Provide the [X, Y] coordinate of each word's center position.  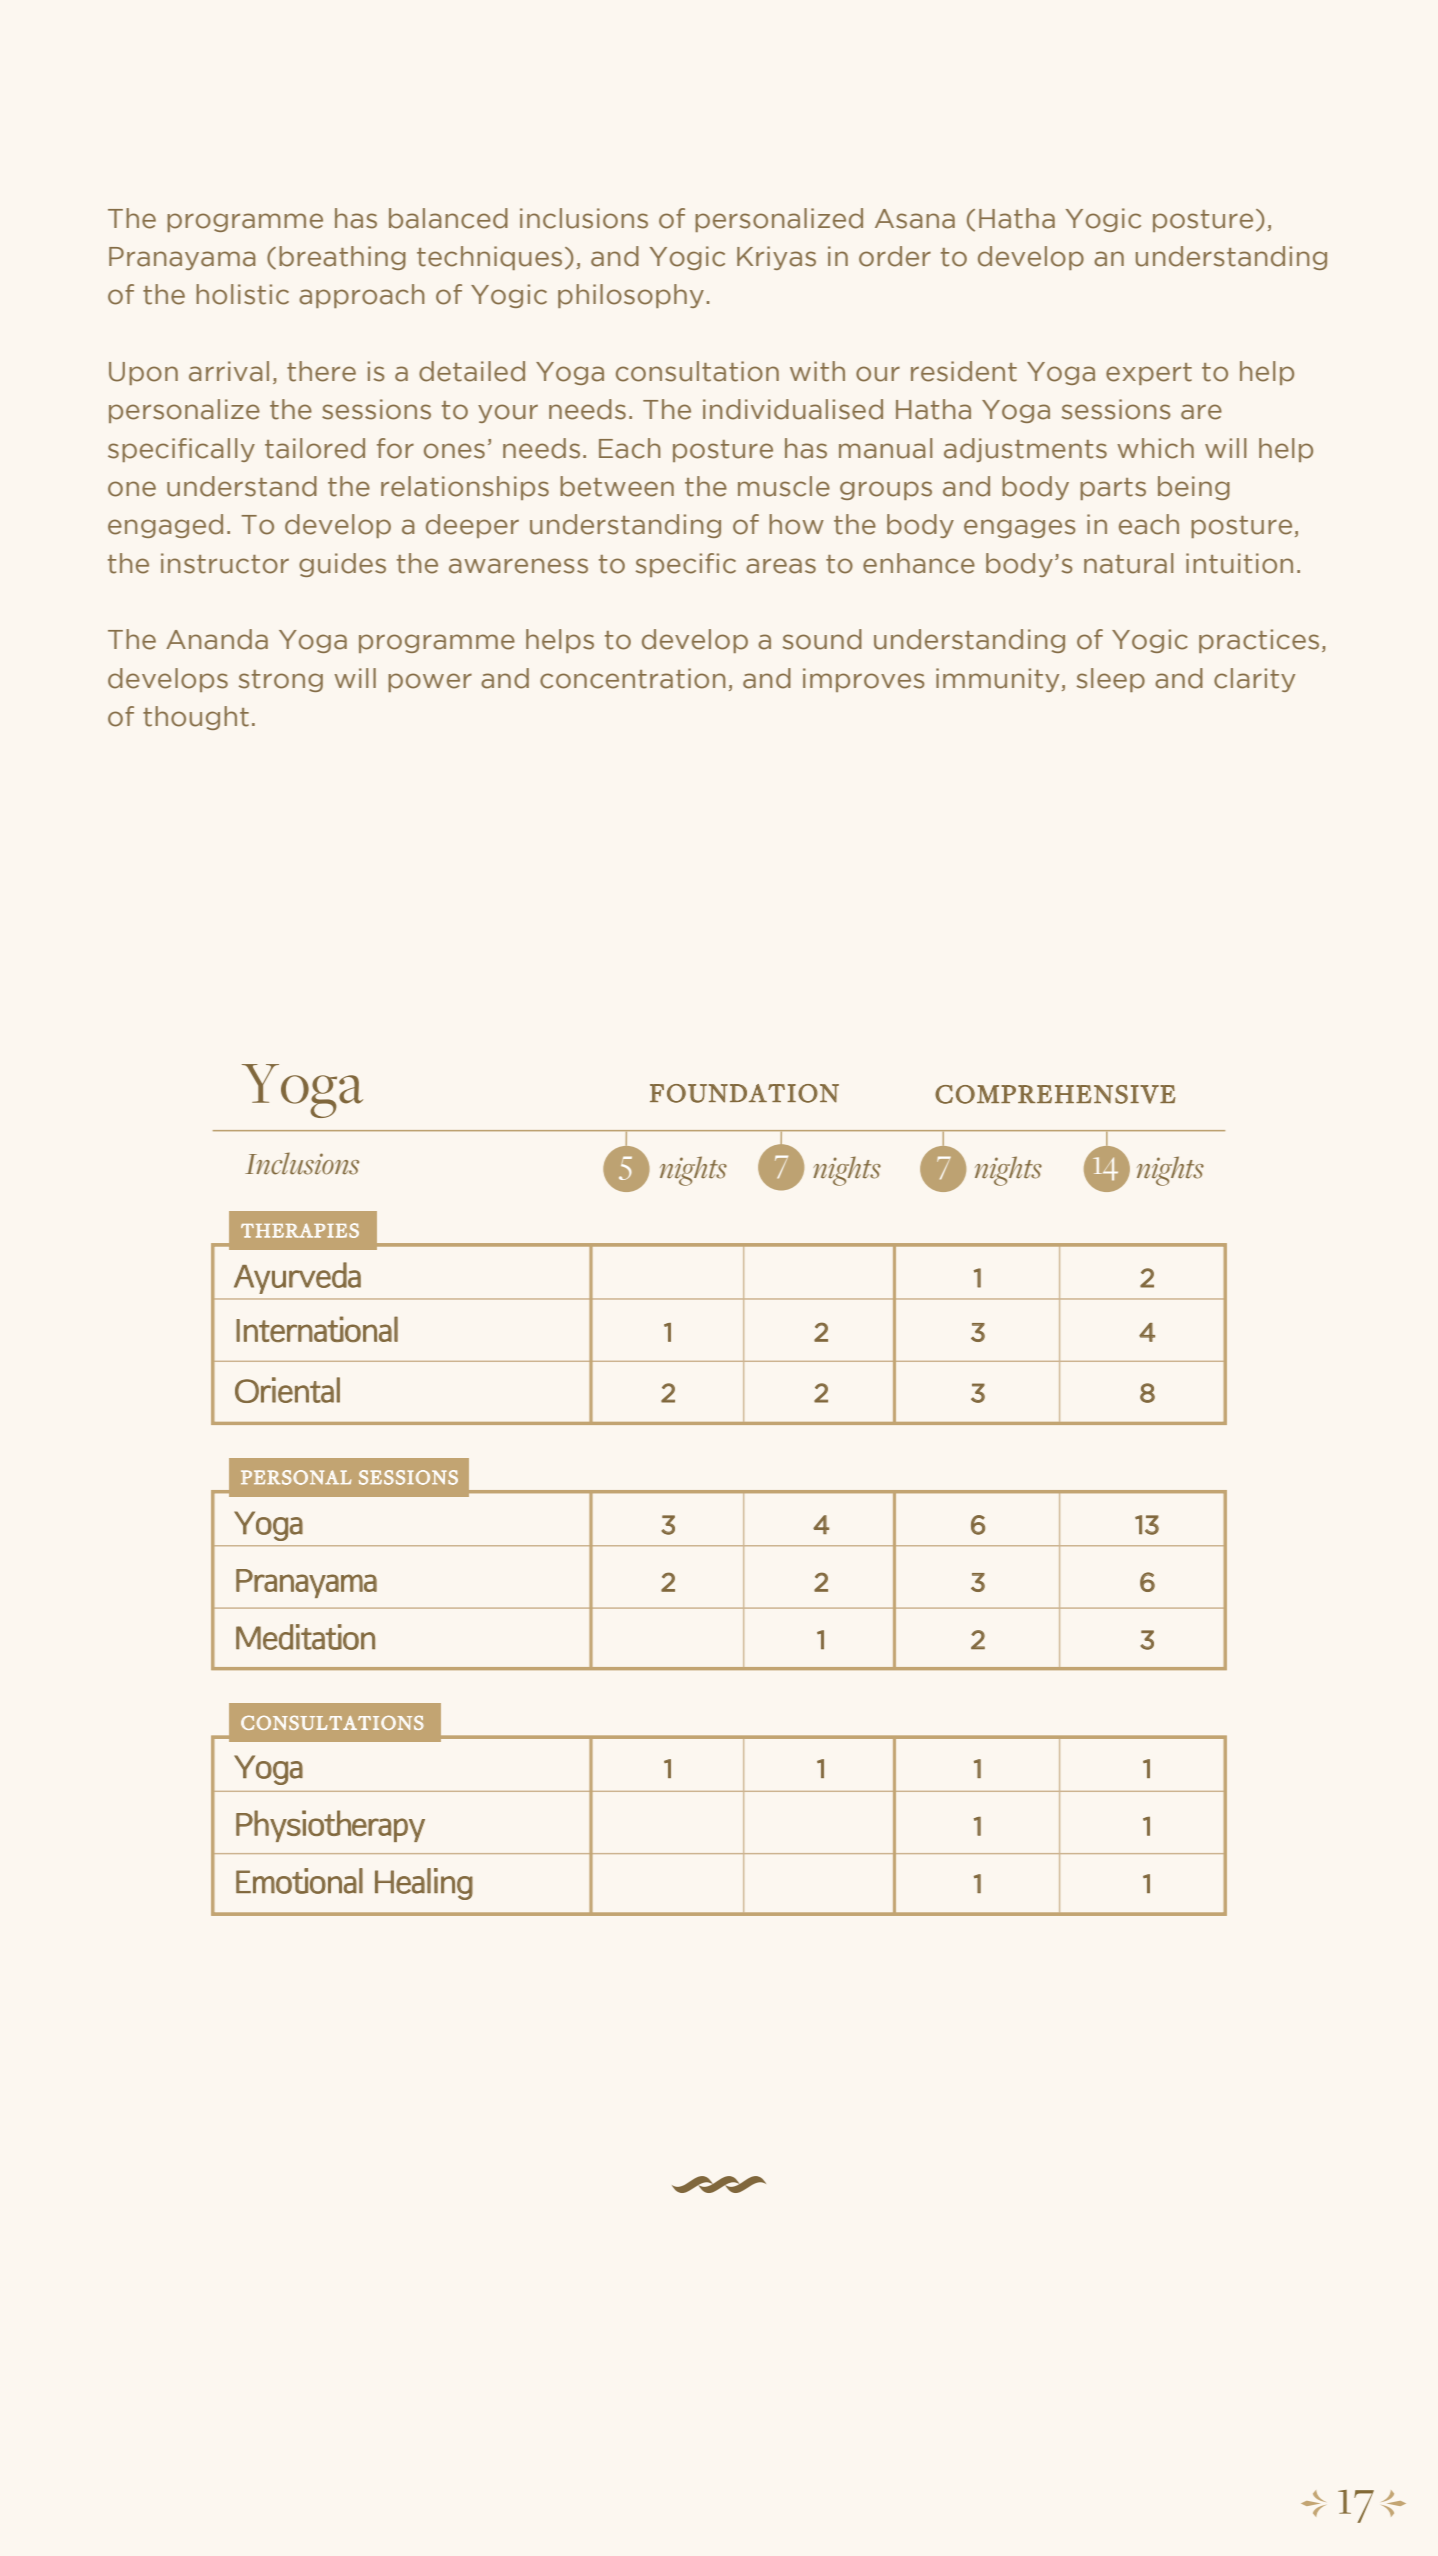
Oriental [287, 1390]
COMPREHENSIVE [1055, 1094]
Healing [424, 1884]
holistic [242, 294]
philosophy [631, 296]
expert [1149, 374]
